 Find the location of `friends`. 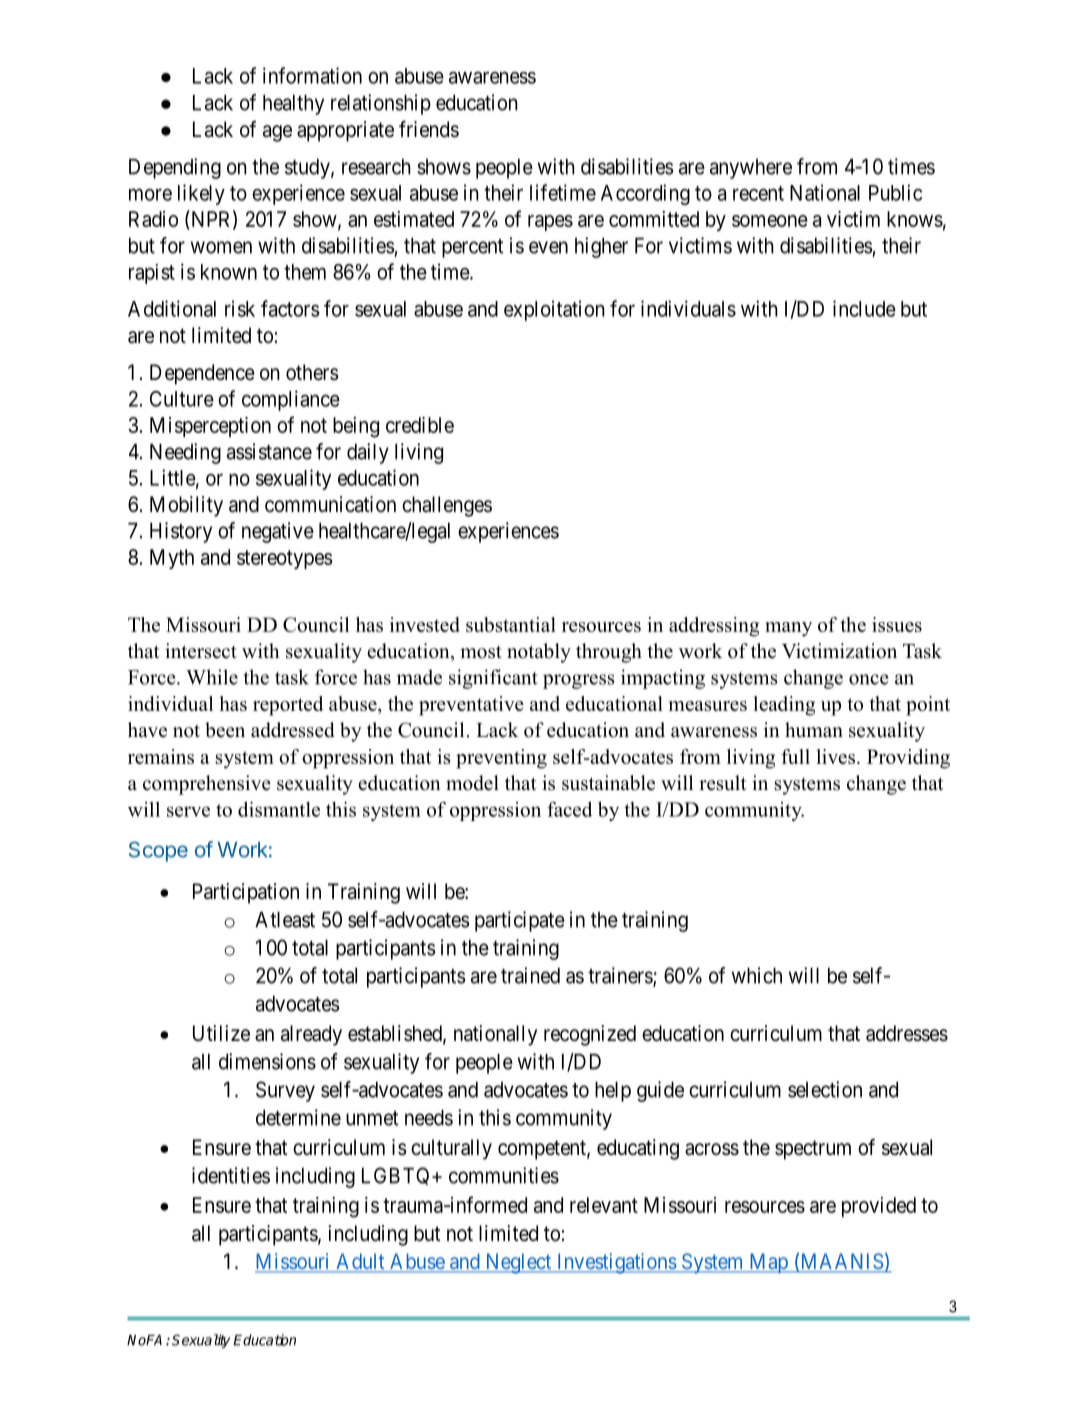

friends is located at coordinates (429, 129).
